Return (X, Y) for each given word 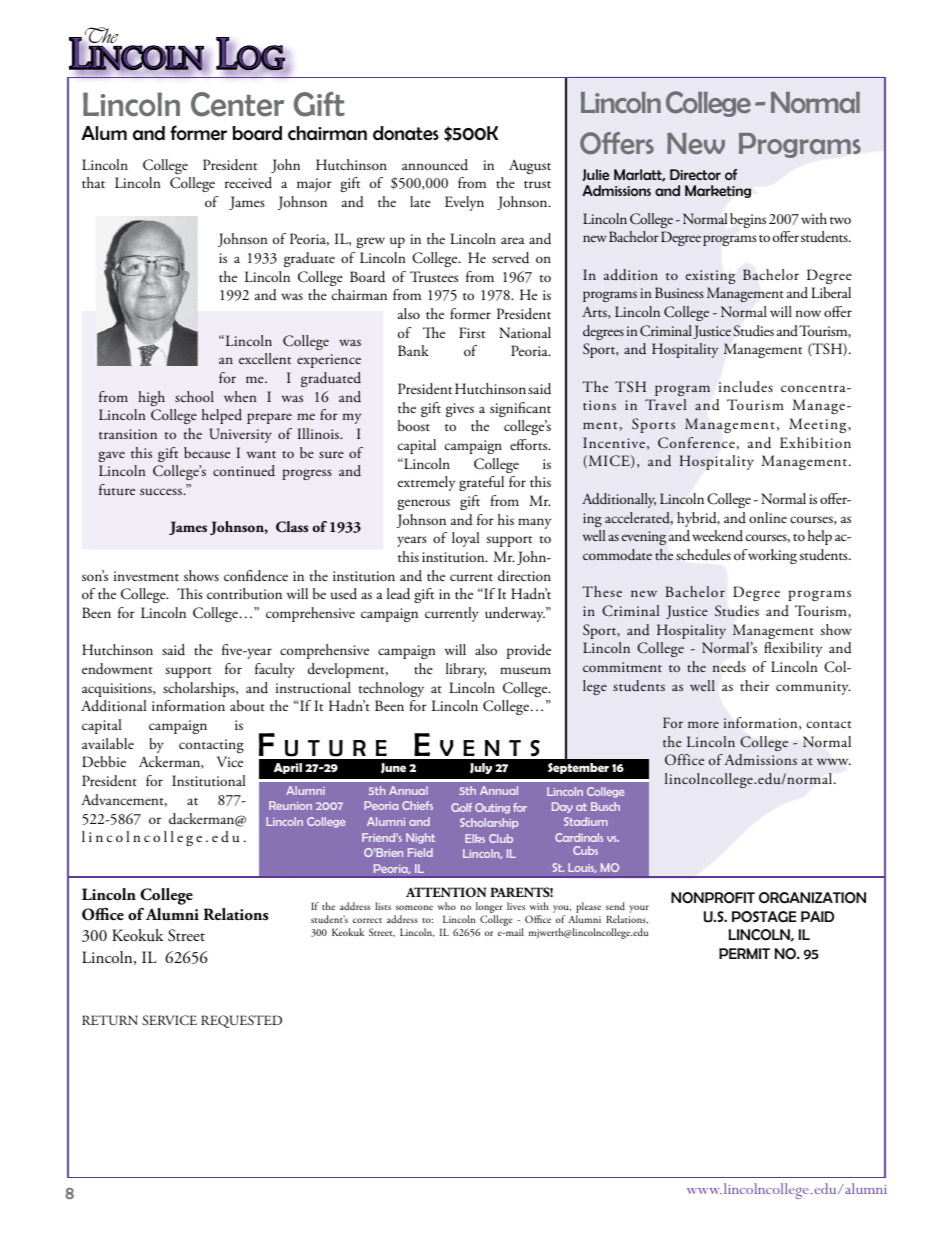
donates (406, 133)
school (194, 396)
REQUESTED (241, 1021)
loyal (465, 539)
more (703, 724)
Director (695, 174)
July (481, 768)
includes (746, 387)
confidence (256, 576)
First (472, 332)
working (772, 556)
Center (237, 104)
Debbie (104, 761)
